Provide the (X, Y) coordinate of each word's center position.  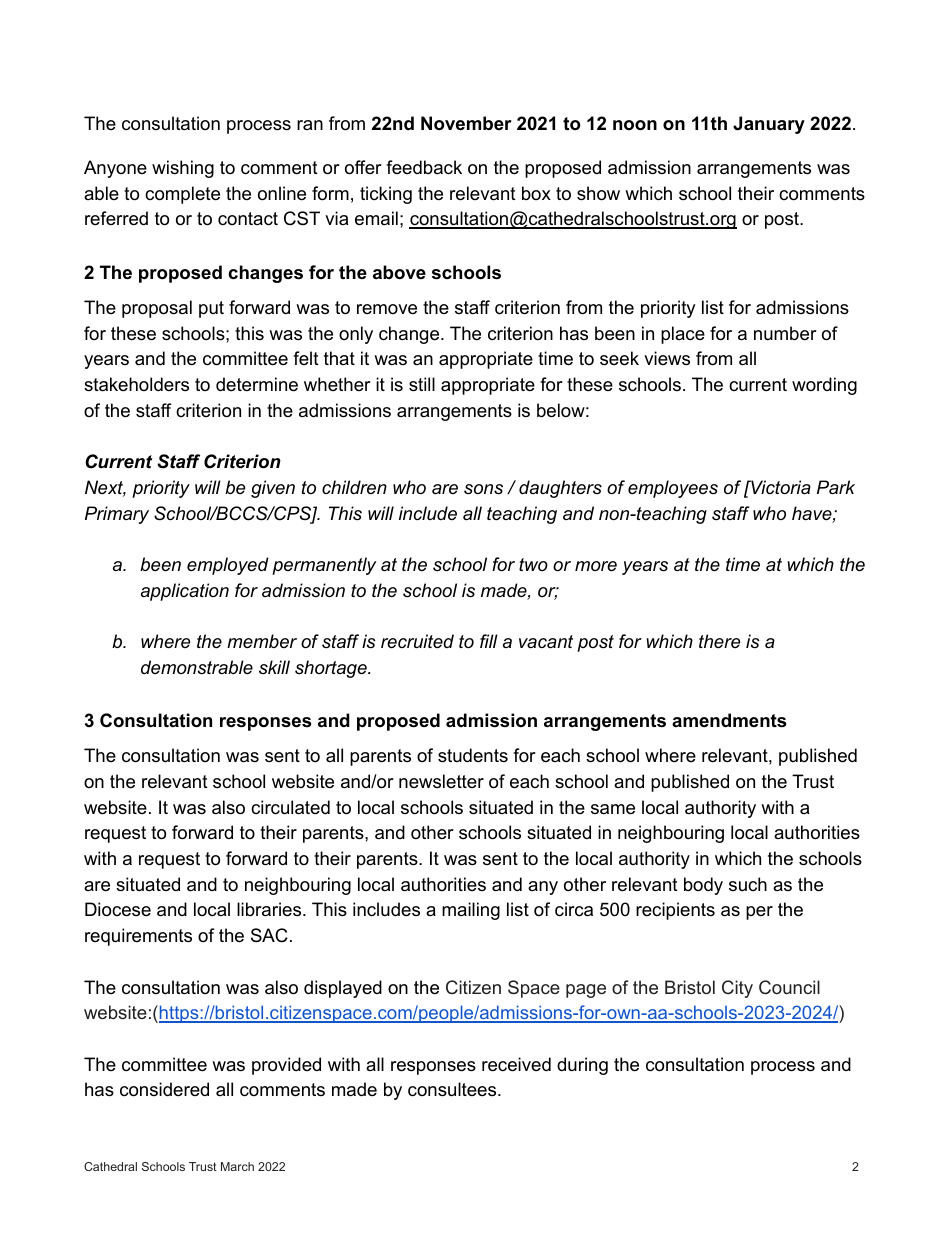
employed (228, 566)
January (769, 125)
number (785, 333)
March (237, 1166)
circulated (290, 807)
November (466, 123)
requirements (138, 937)
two (533, 564)
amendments (729, 720)
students (473, 755)
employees (673, 489)
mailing (471, 911)
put (211, 309)
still (422, 384)
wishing (183, 169)
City (737, 989)
